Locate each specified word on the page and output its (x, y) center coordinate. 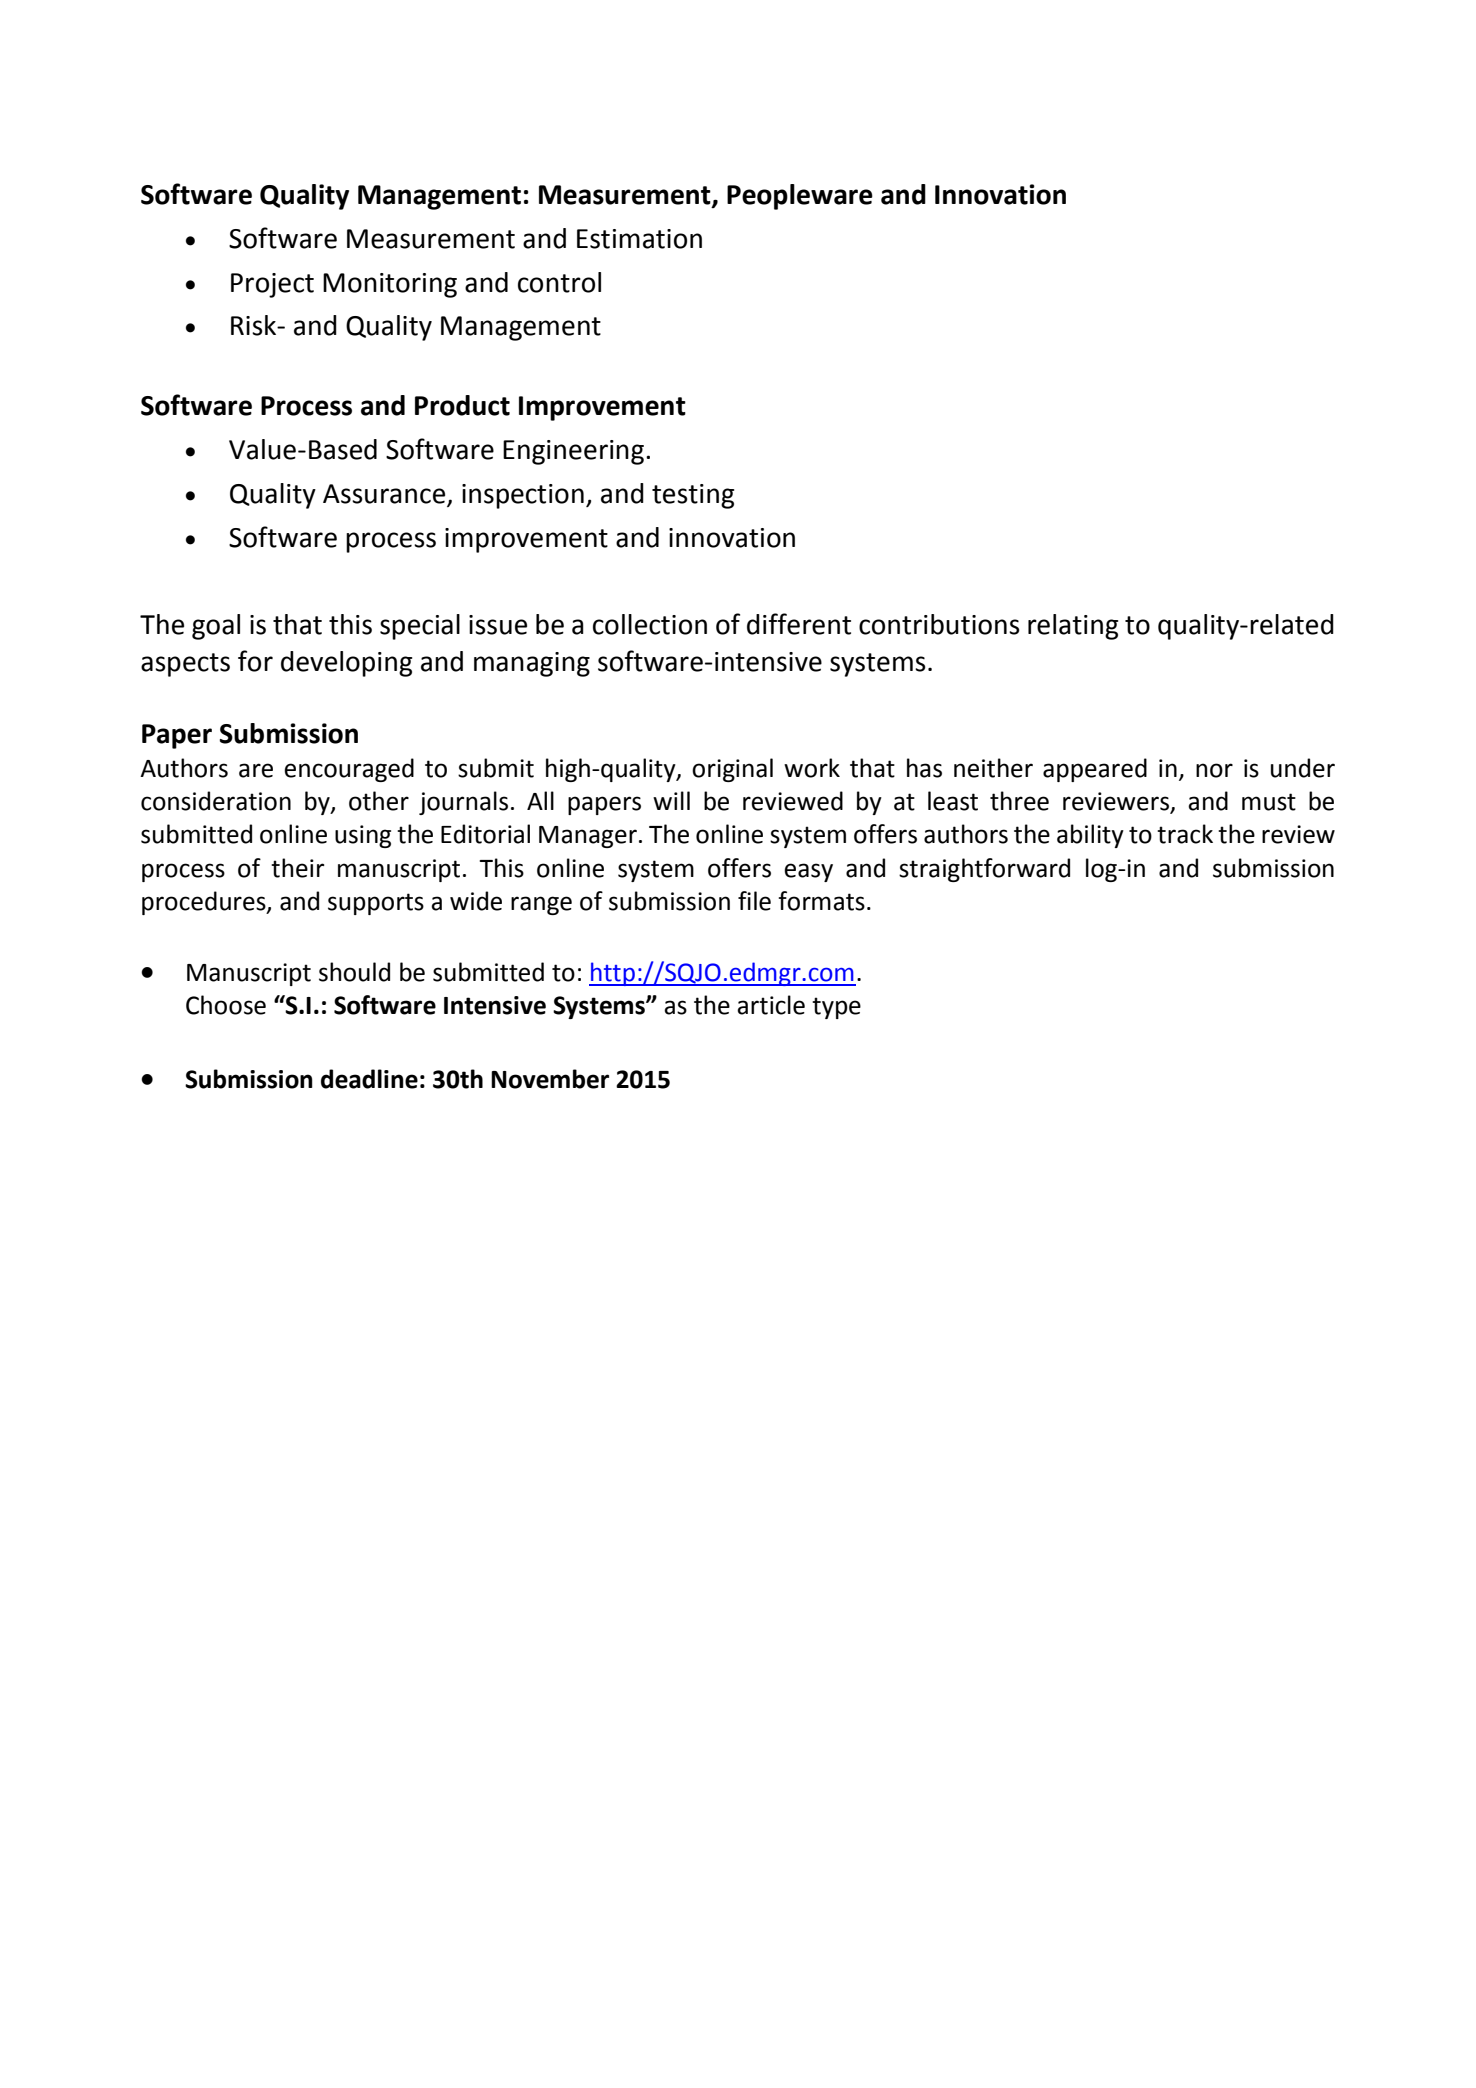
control (559, 282)
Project (272, 285)
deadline (369, 1079)
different (799, 624)
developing (346, 664)
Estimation (639, 239)
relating (1073, 627)
